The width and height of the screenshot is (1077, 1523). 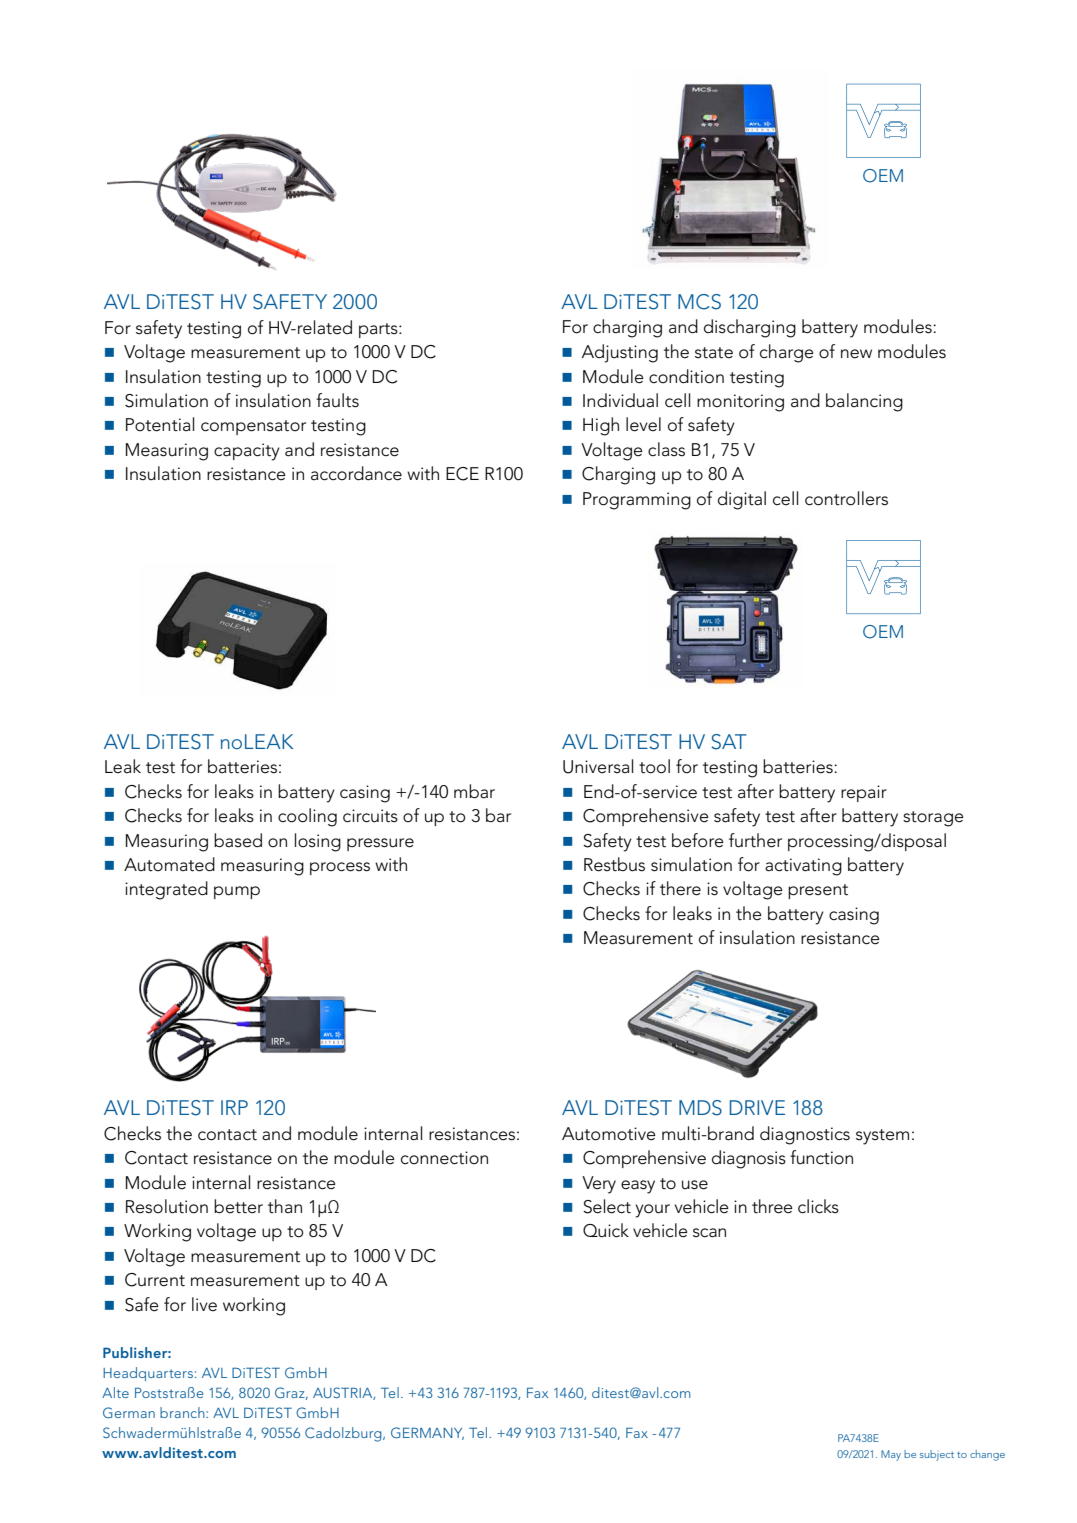 What do you see at coordinates (620, 353) in the screenshot?
I see `Adjusting` at bounding box center [620, 353].
